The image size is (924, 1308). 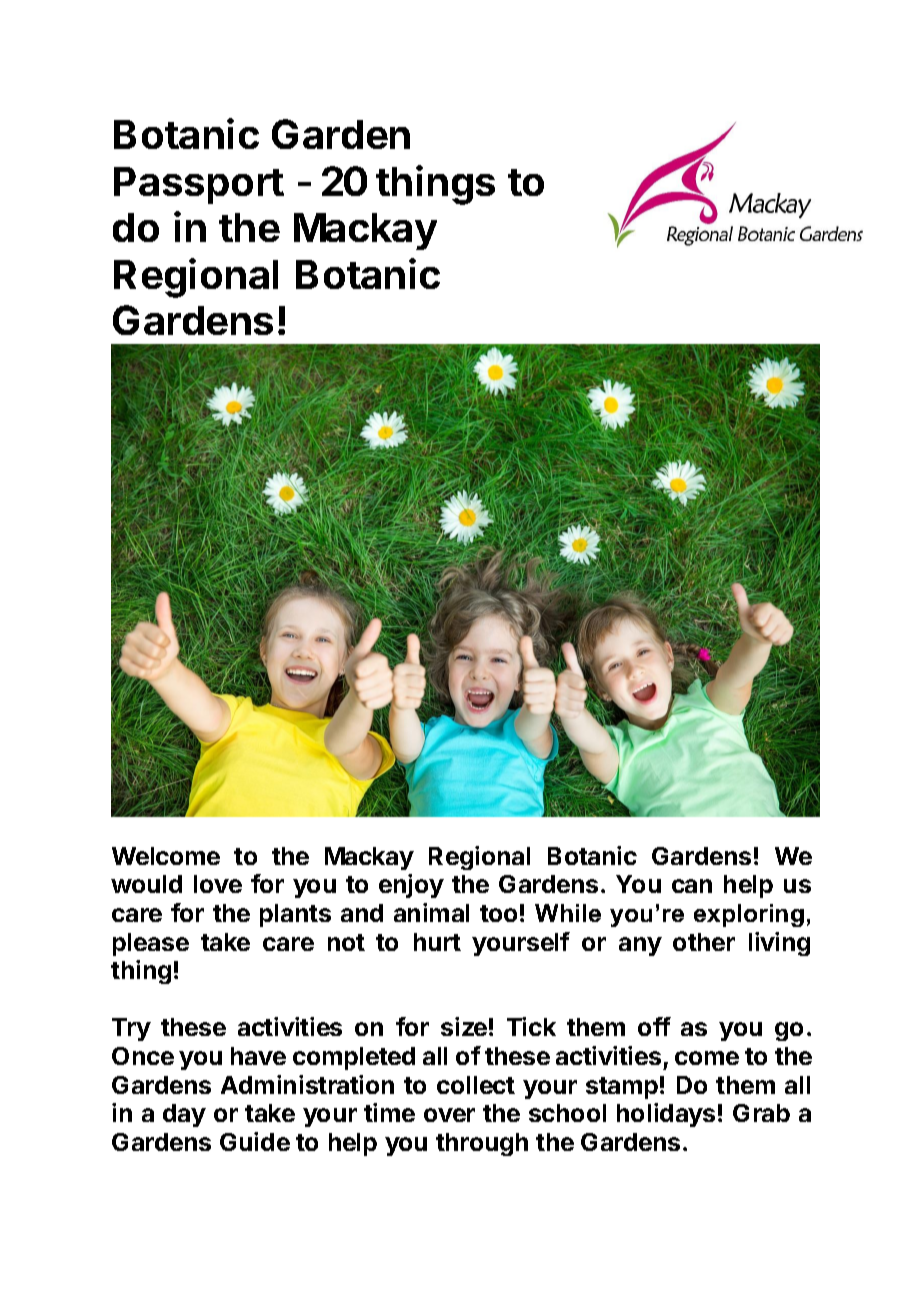 I want to click on and, so click(x=362, y=913).
